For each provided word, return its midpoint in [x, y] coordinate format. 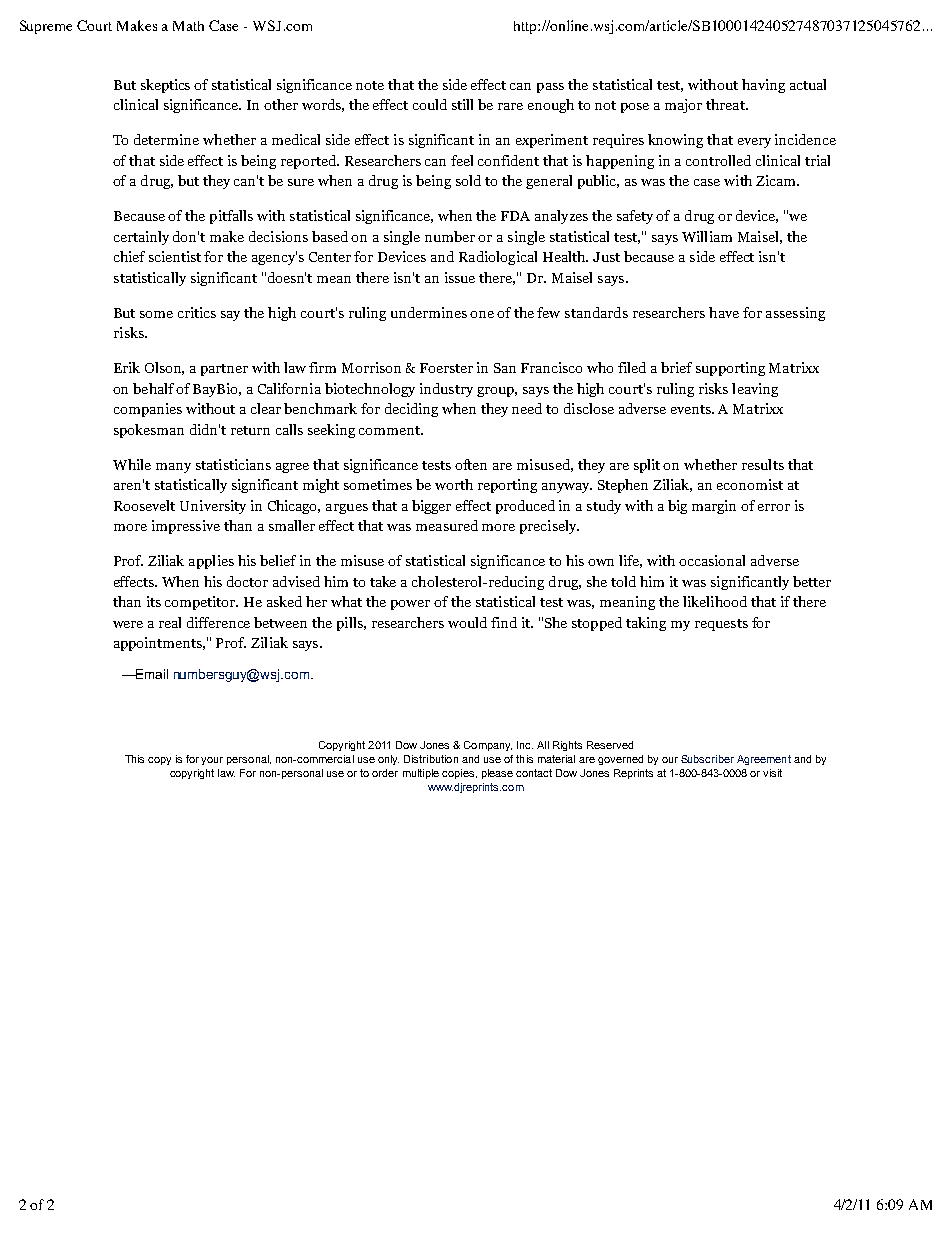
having [763, 86]
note [370, 85]
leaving [755, 390]
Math [188, 26]
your [212, 761]
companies [148, 410]
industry [446, 390]
